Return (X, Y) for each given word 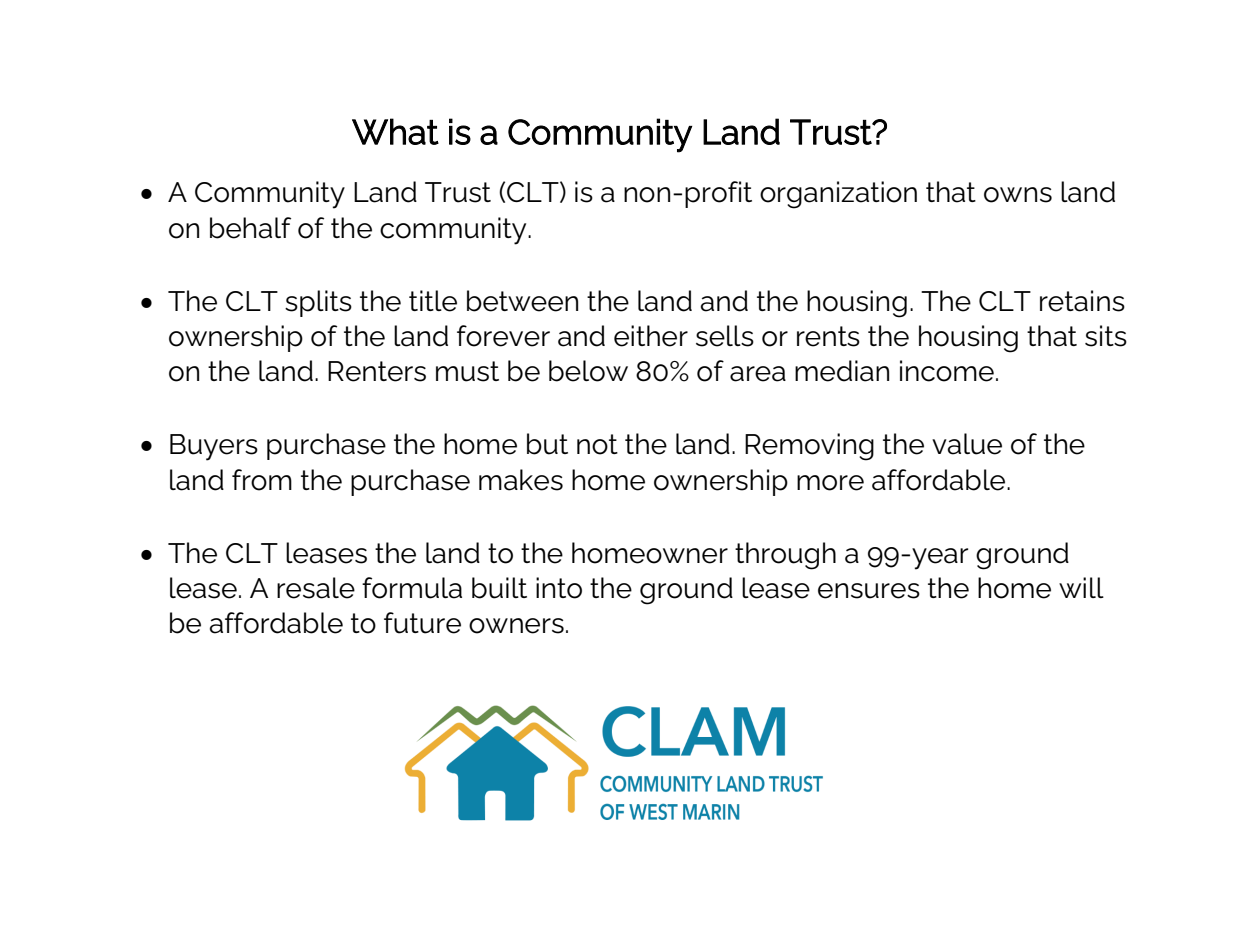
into (559, 588)
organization (838, 195)
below (588, 371)
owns (1018, 195)
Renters (377, 371)
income (947, 371)
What (395, 131)
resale (316, 588)
